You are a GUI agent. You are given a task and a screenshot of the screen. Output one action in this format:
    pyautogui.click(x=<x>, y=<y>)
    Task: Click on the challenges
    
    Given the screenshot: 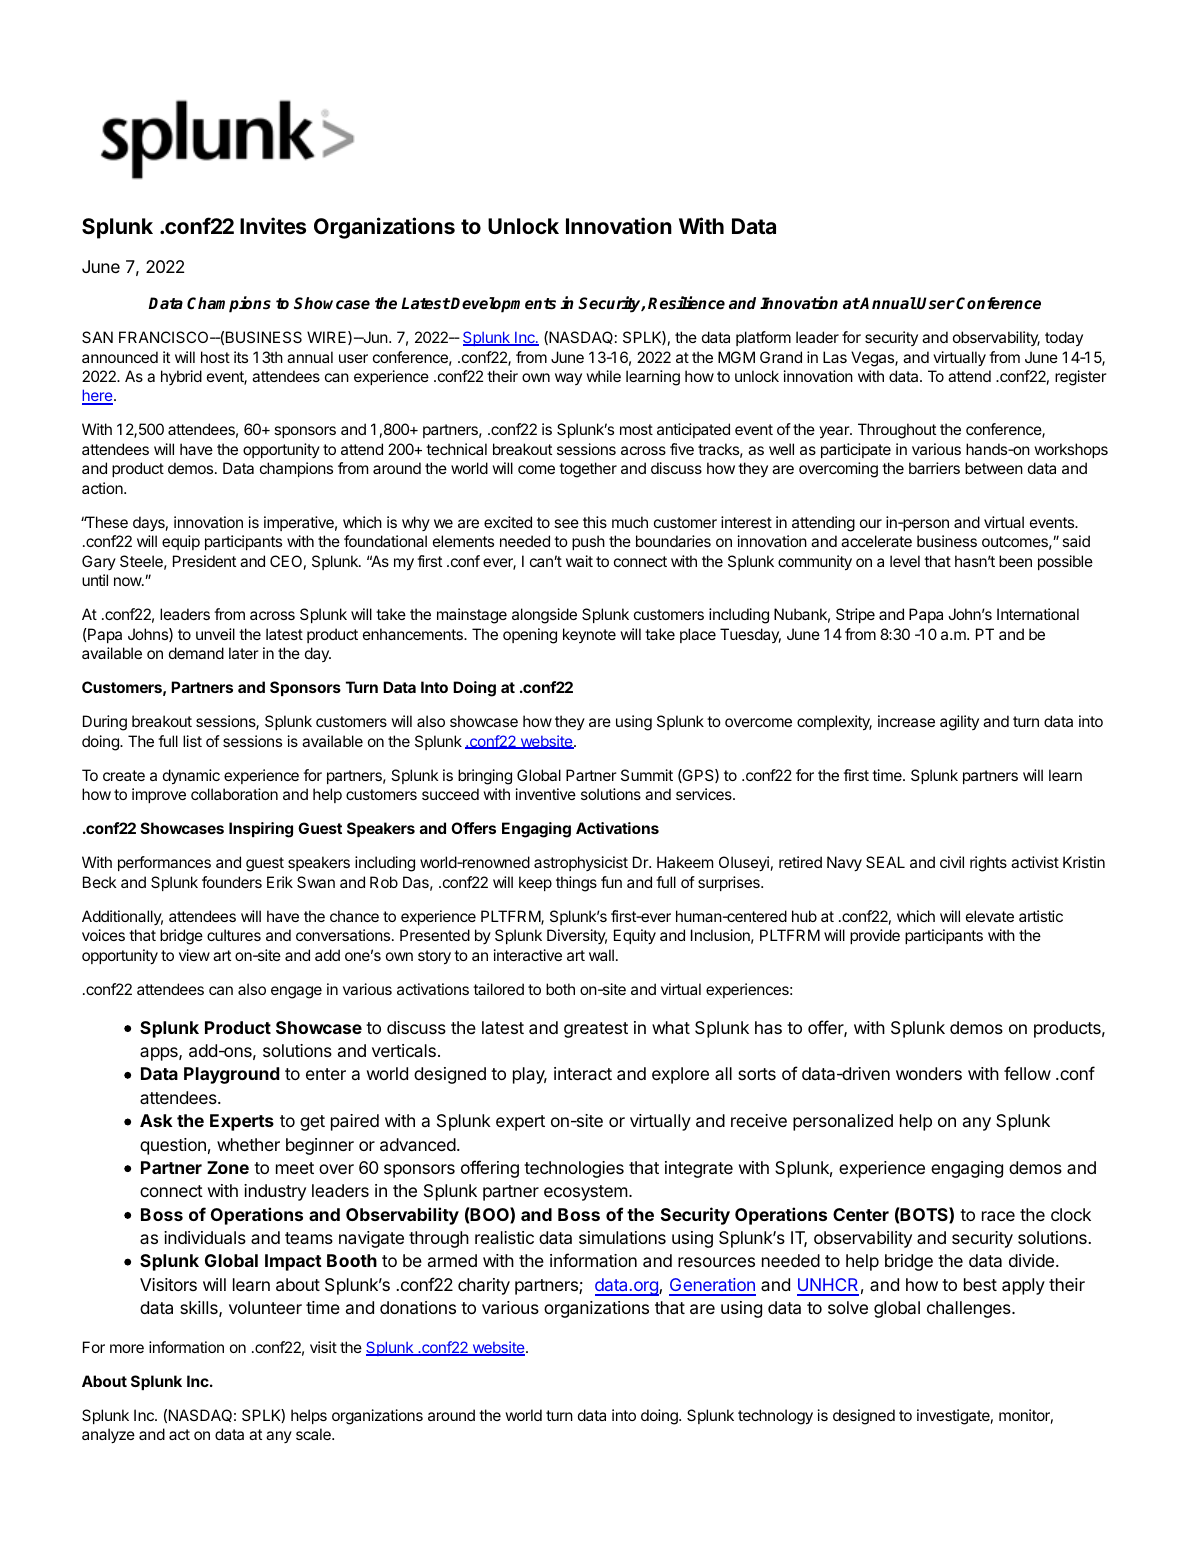 What is the action you would take?
    pyautogui.click(x=970, y=1309)
